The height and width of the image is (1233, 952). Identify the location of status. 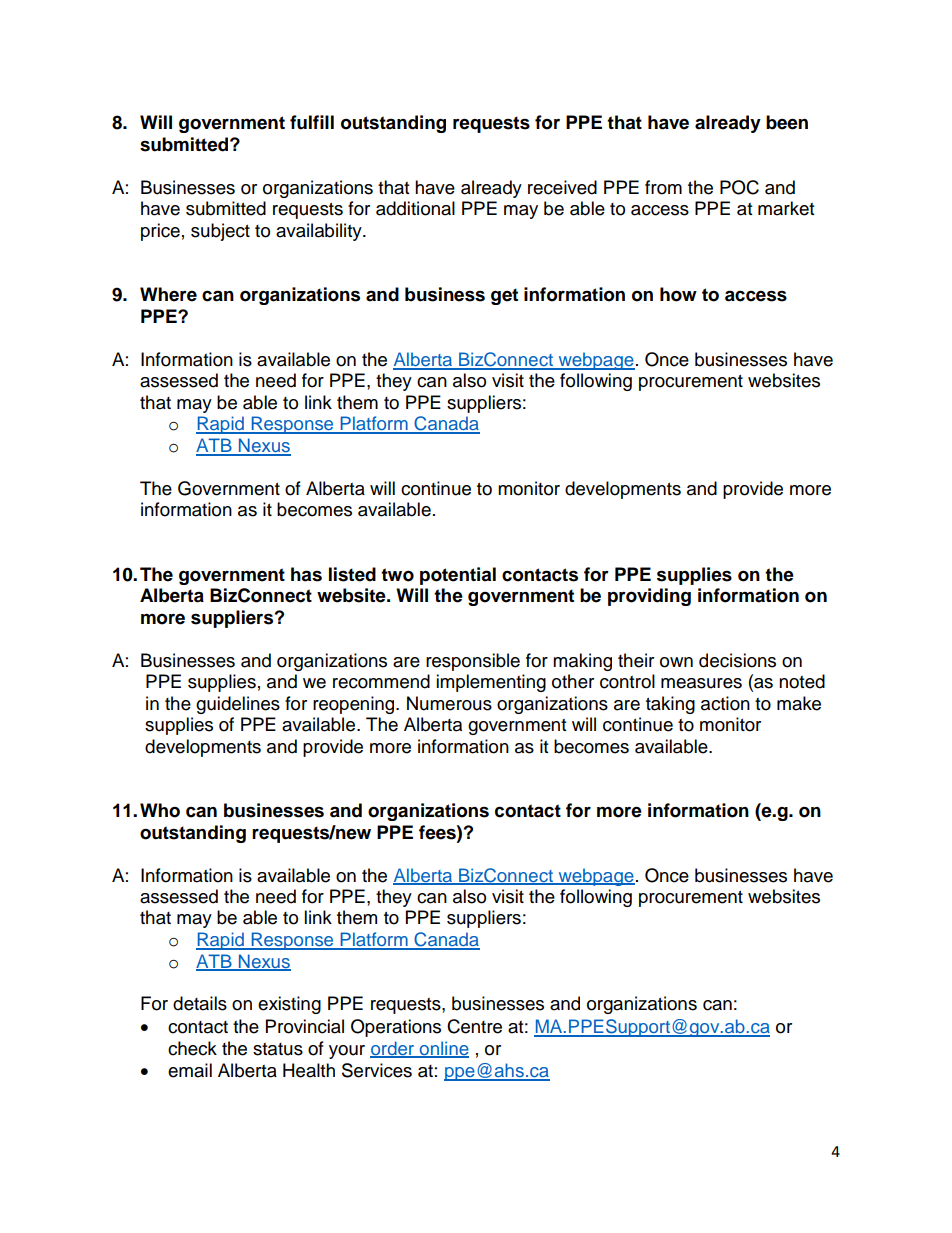
(278, 1049).
